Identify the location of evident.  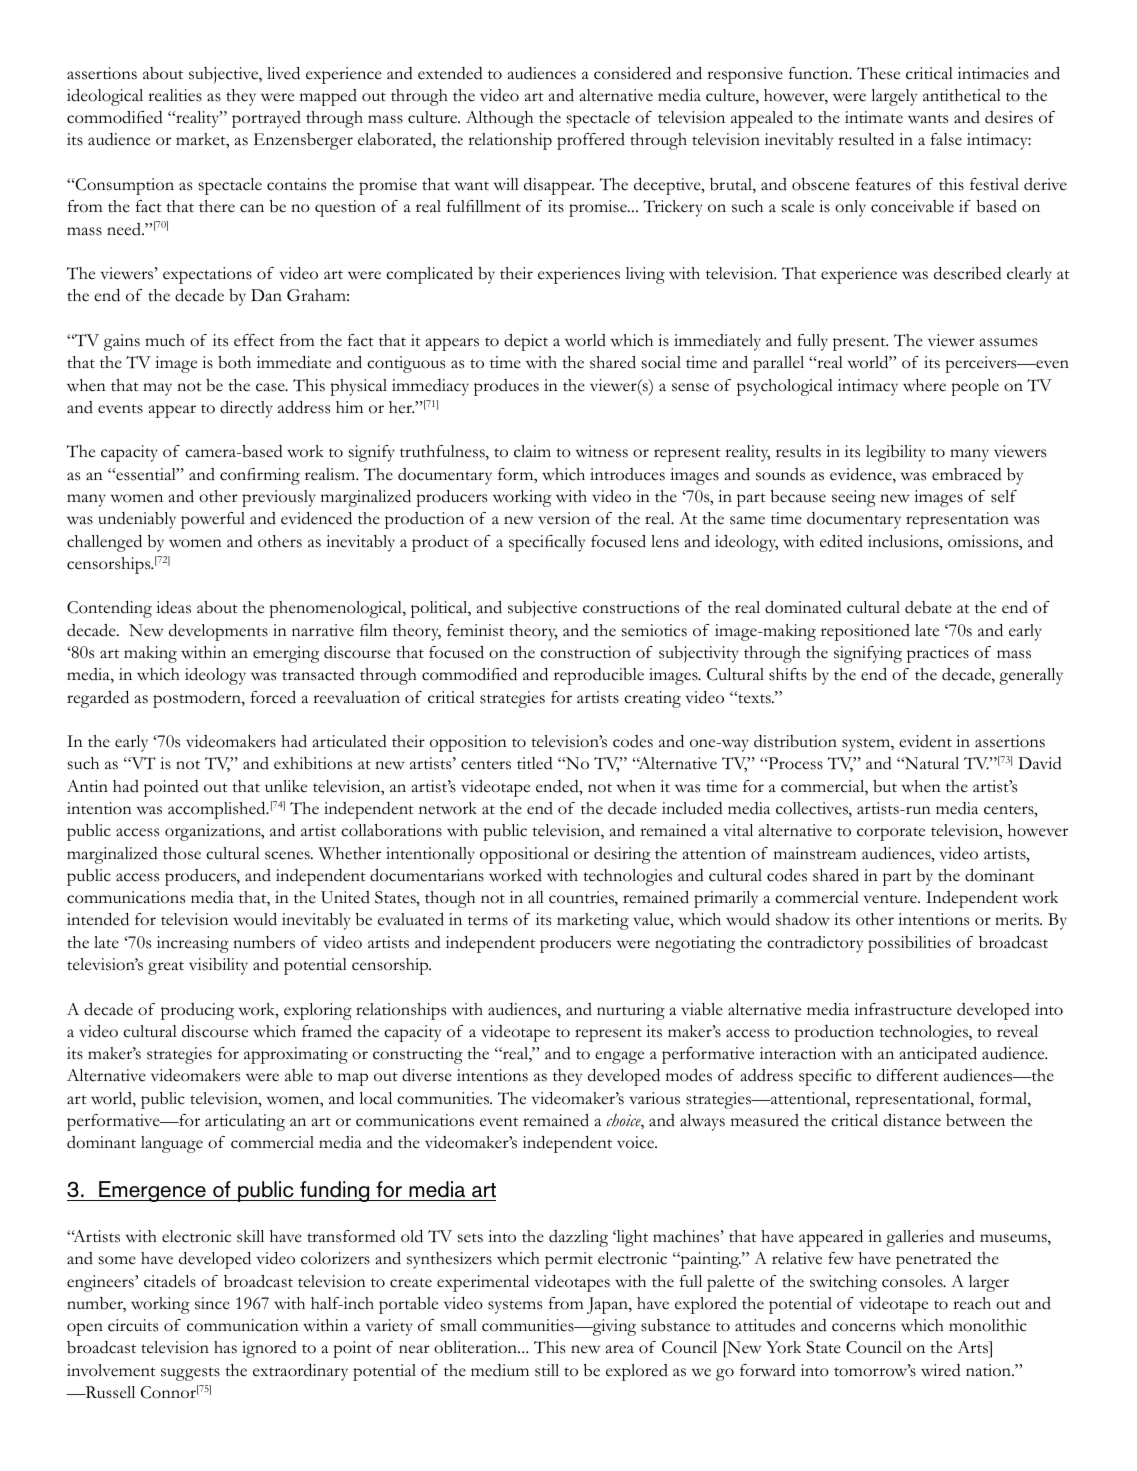
(925, 741).
